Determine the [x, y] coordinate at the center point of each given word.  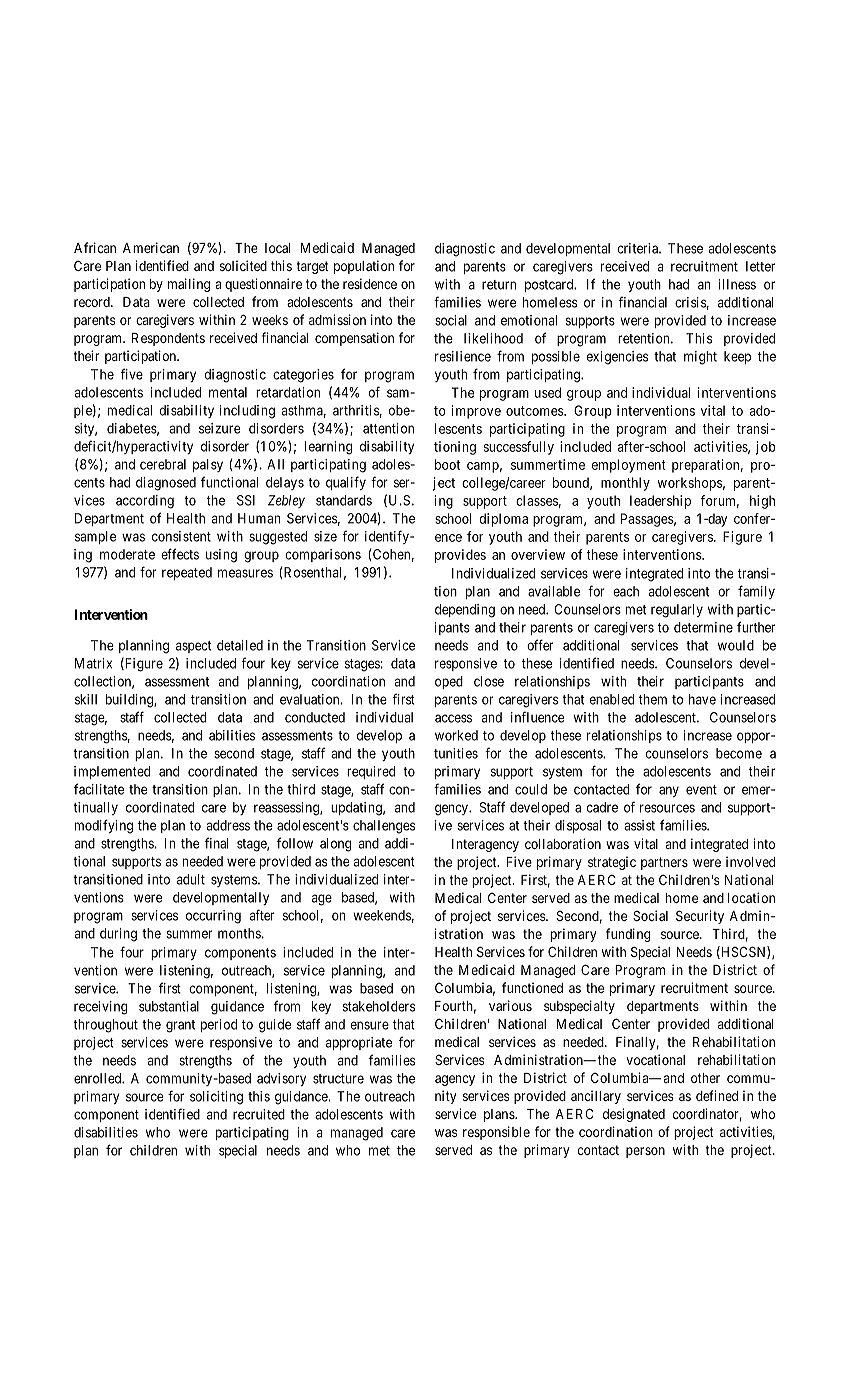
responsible [496, 1133]
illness [737, 284]
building [130, 701]
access [453, 718]
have [702, 699]
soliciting [216, 1098]
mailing [189, 285]
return [499, 285]
